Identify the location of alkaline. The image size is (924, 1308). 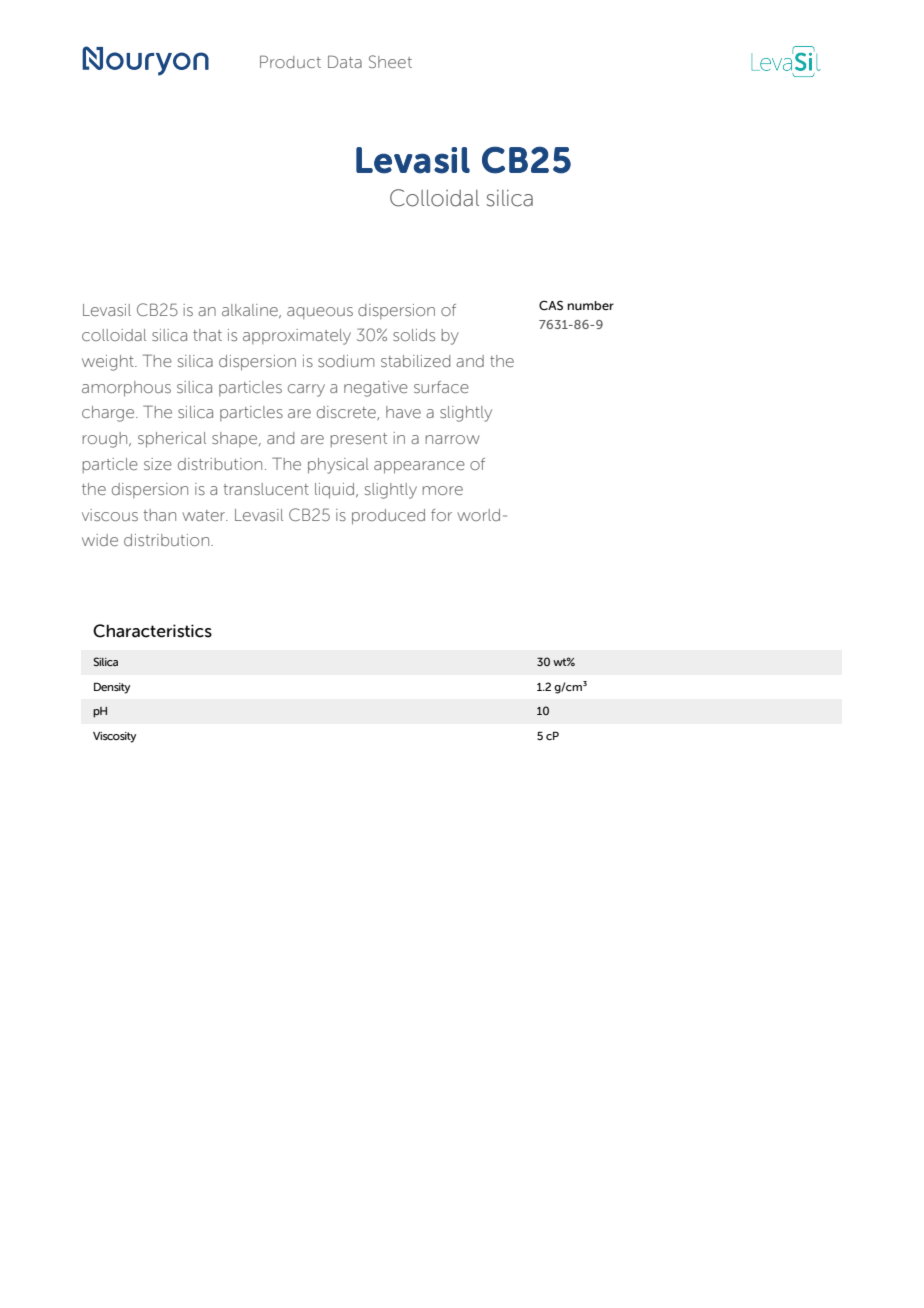
(251, 311).
